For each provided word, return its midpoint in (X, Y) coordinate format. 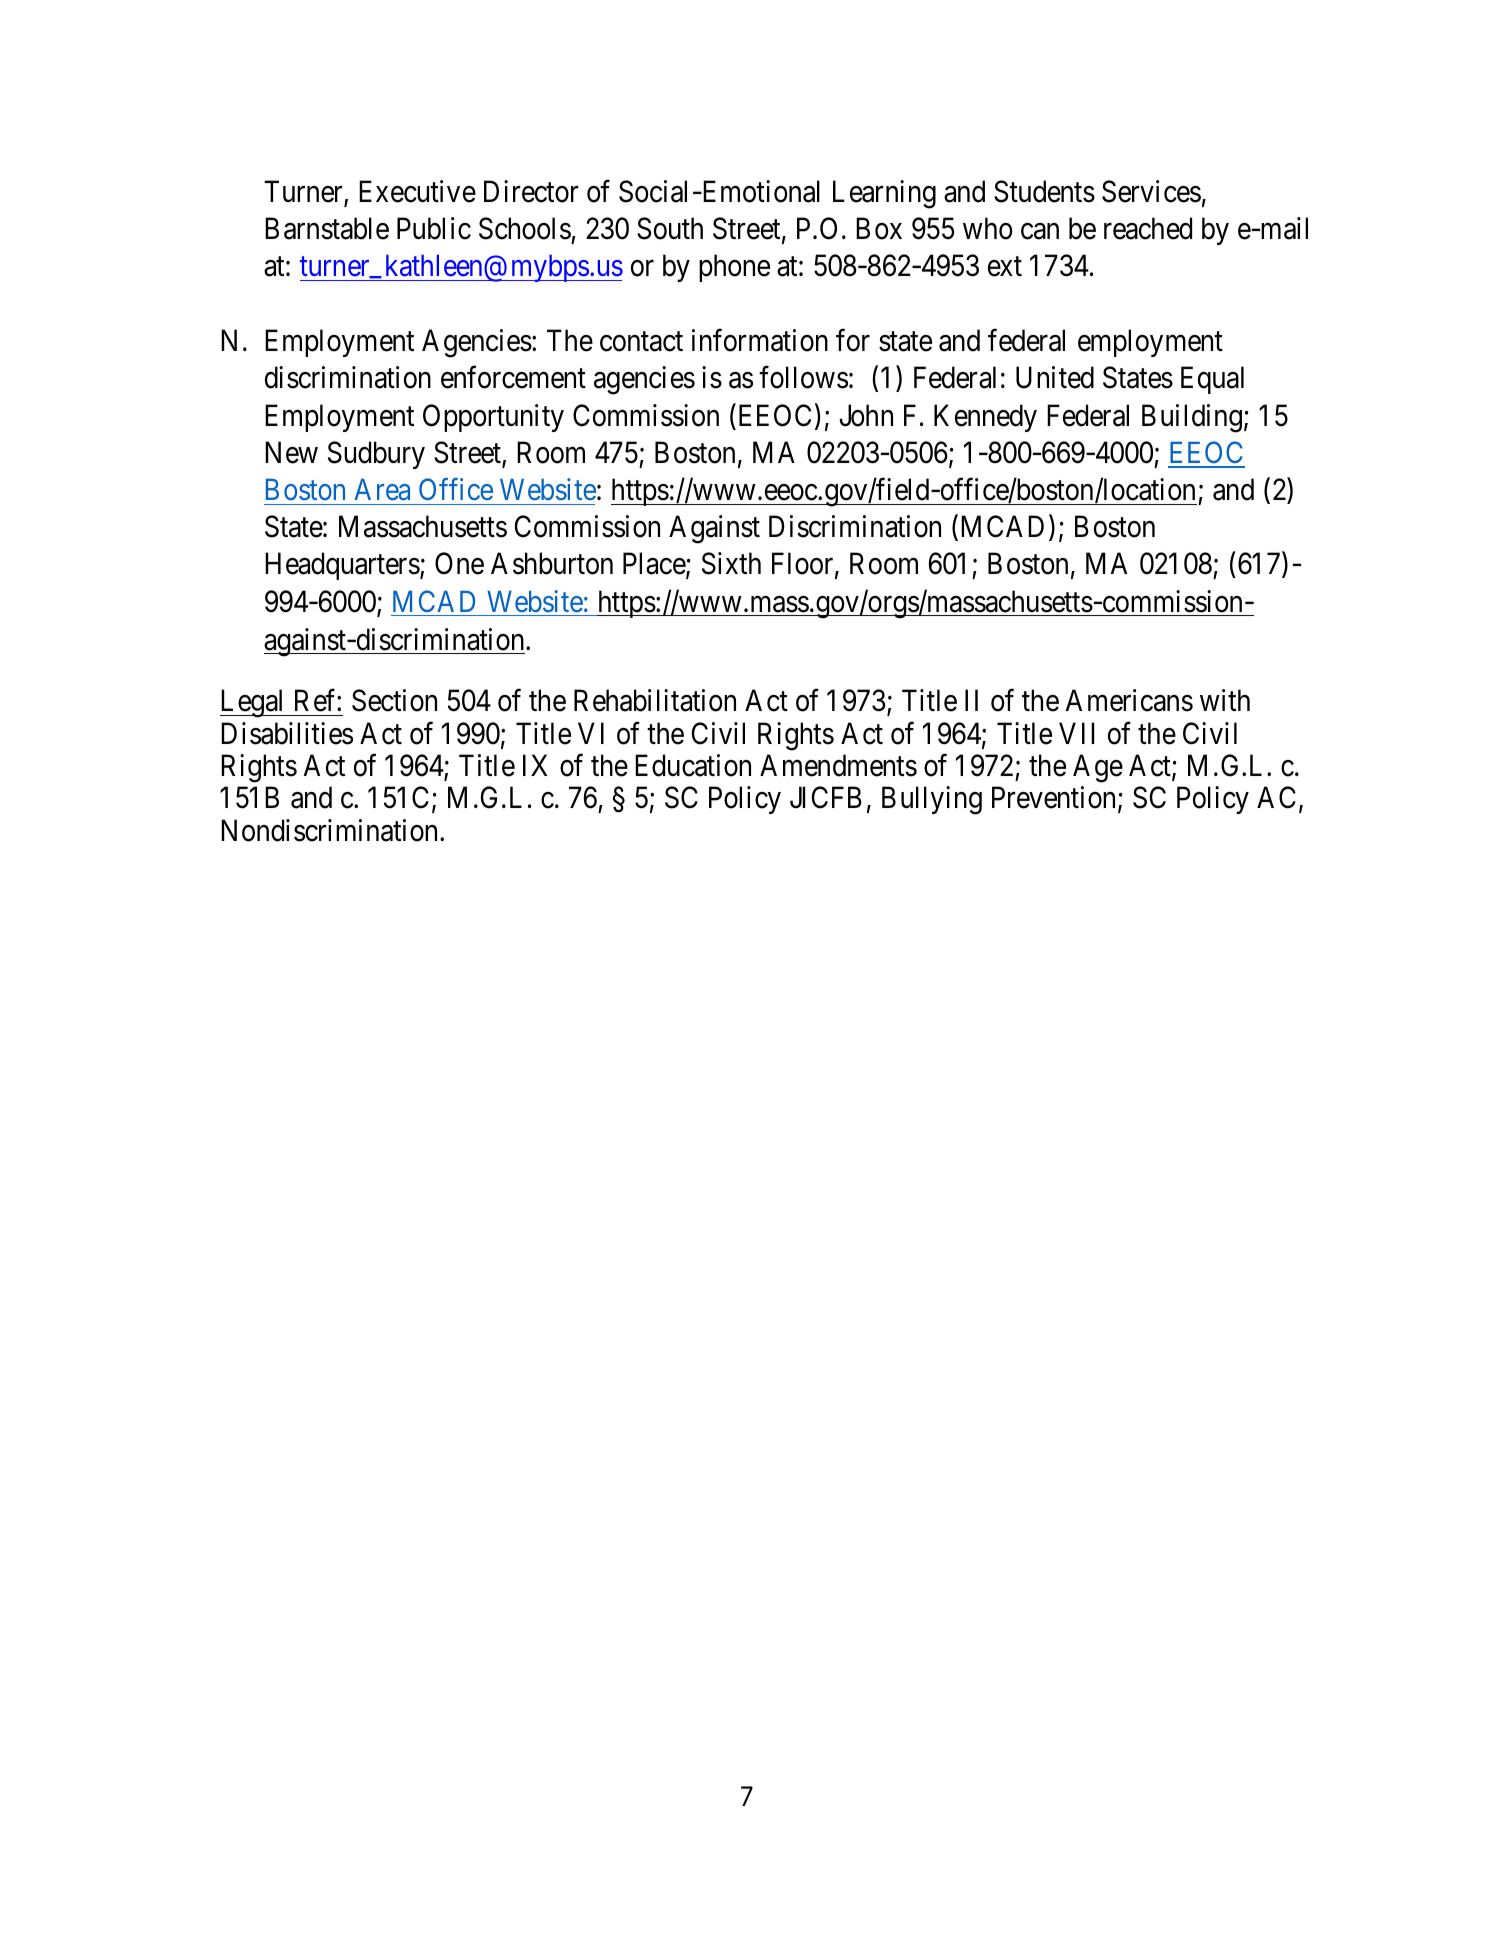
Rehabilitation (655, 700)
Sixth (731, 563)
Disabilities (287, 733)
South (670, 228)
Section (394, 700)
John (866, 415)
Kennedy (985, 418)
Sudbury (376, 455)
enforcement (513, 377)
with (1225, 700)
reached (1148, 228)
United (1055, 377)
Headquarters (342, 566)
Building (1192, 418)
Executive (417, 191)
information (760, 340)
